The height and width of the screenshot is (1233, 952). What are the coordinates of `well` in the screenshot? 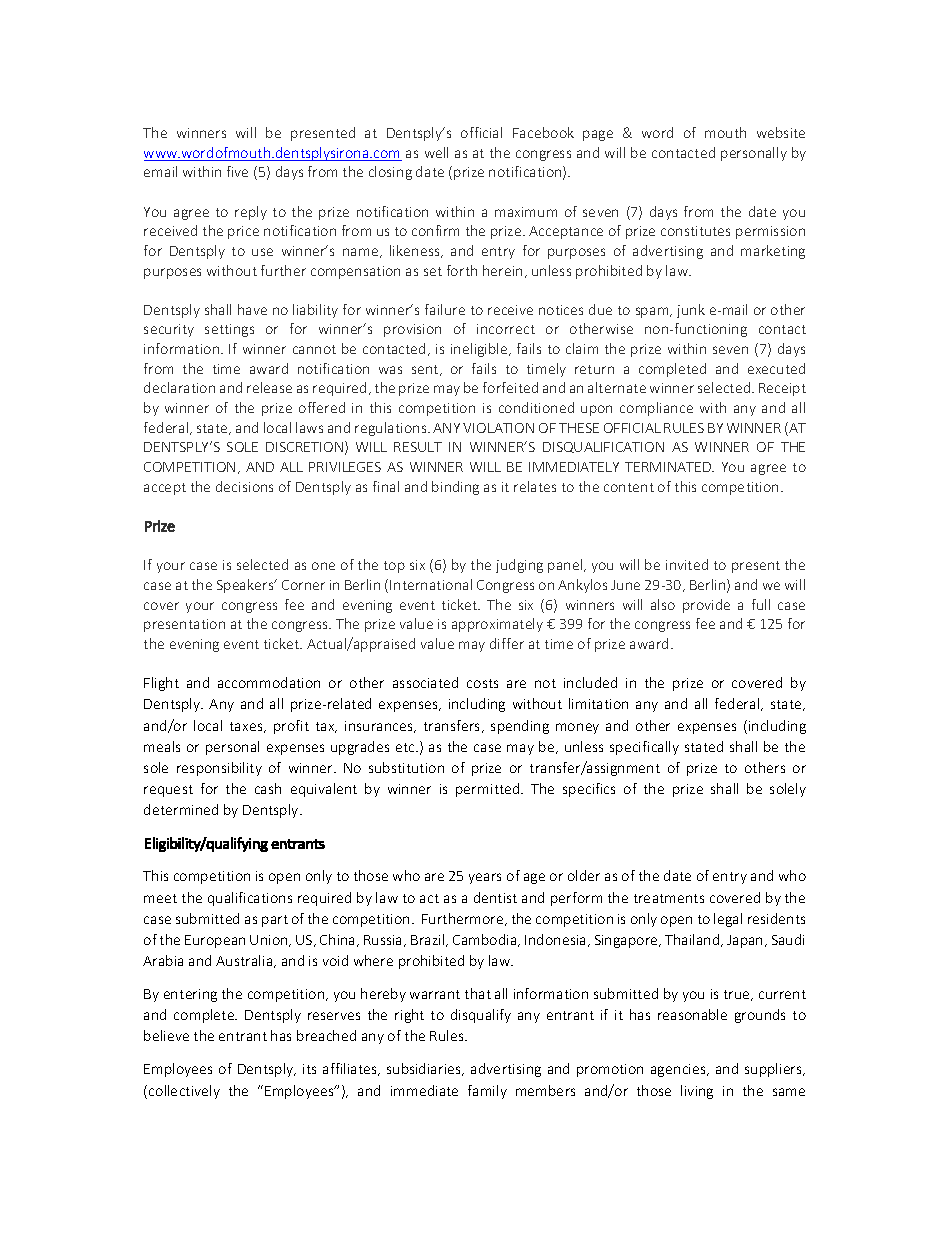 It's located at (436, 152).
